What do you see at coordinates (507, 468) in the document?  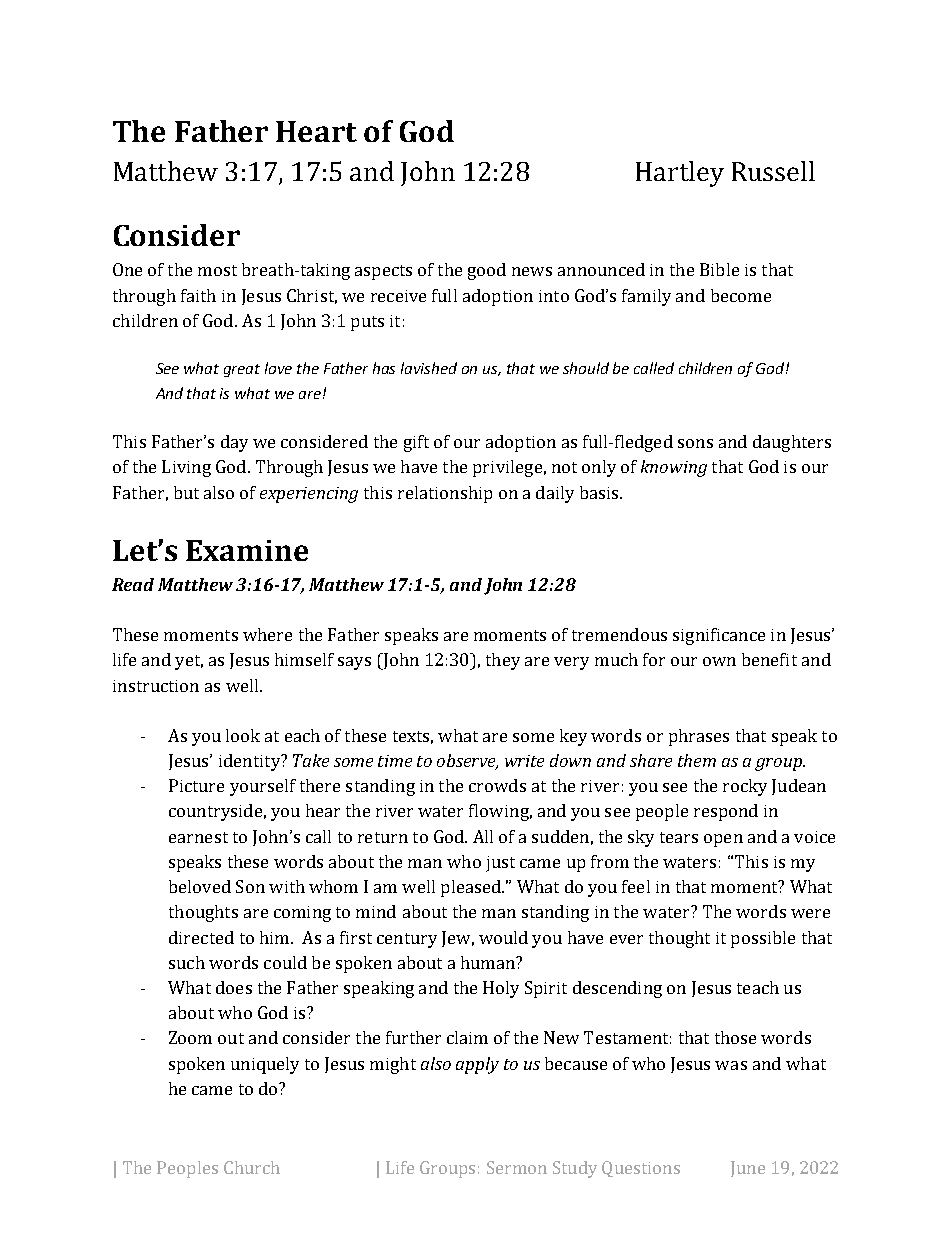 I see `privilege` at bounding box center [507, 468].
